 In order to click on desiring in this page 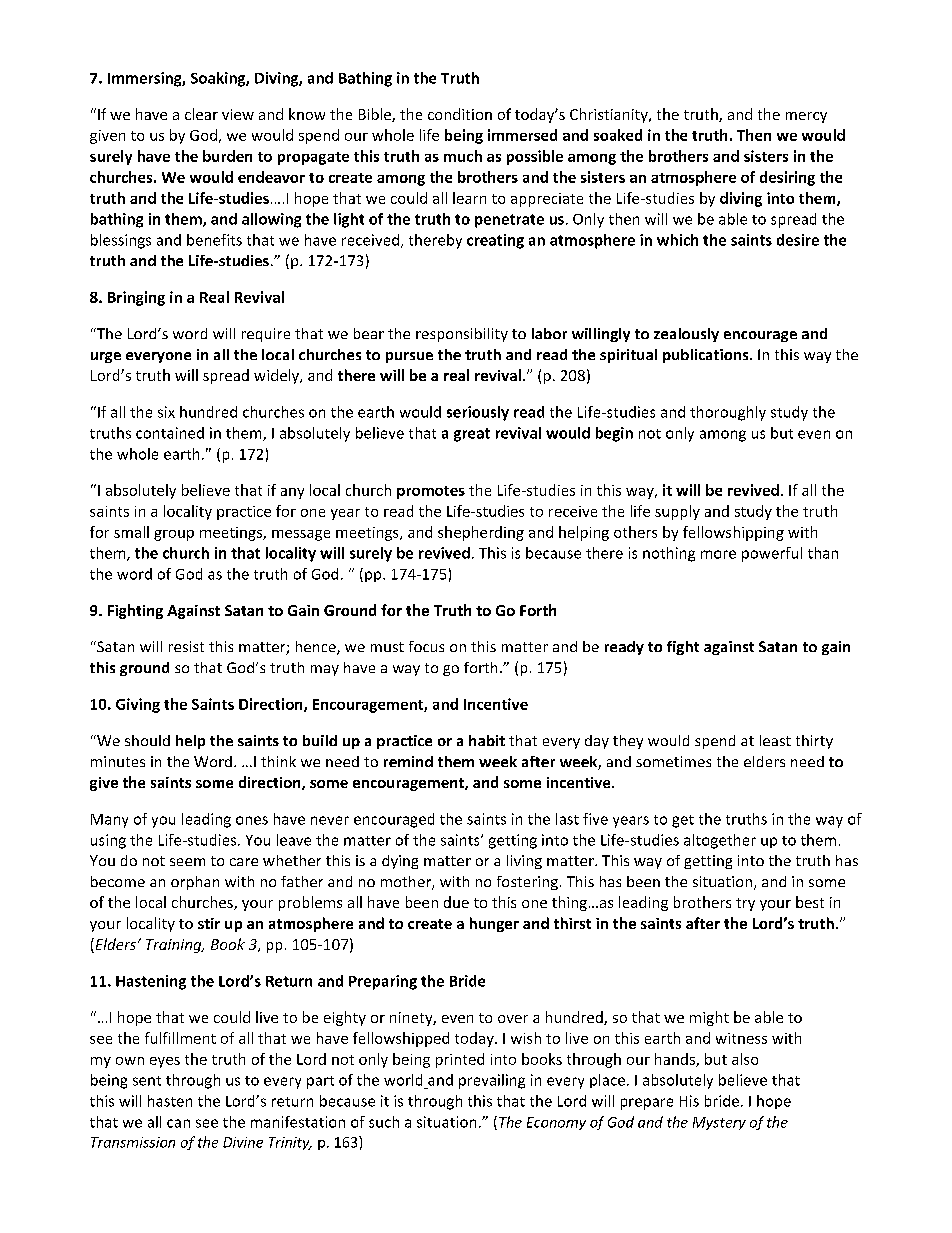, I will do `click(787, 178)`.
